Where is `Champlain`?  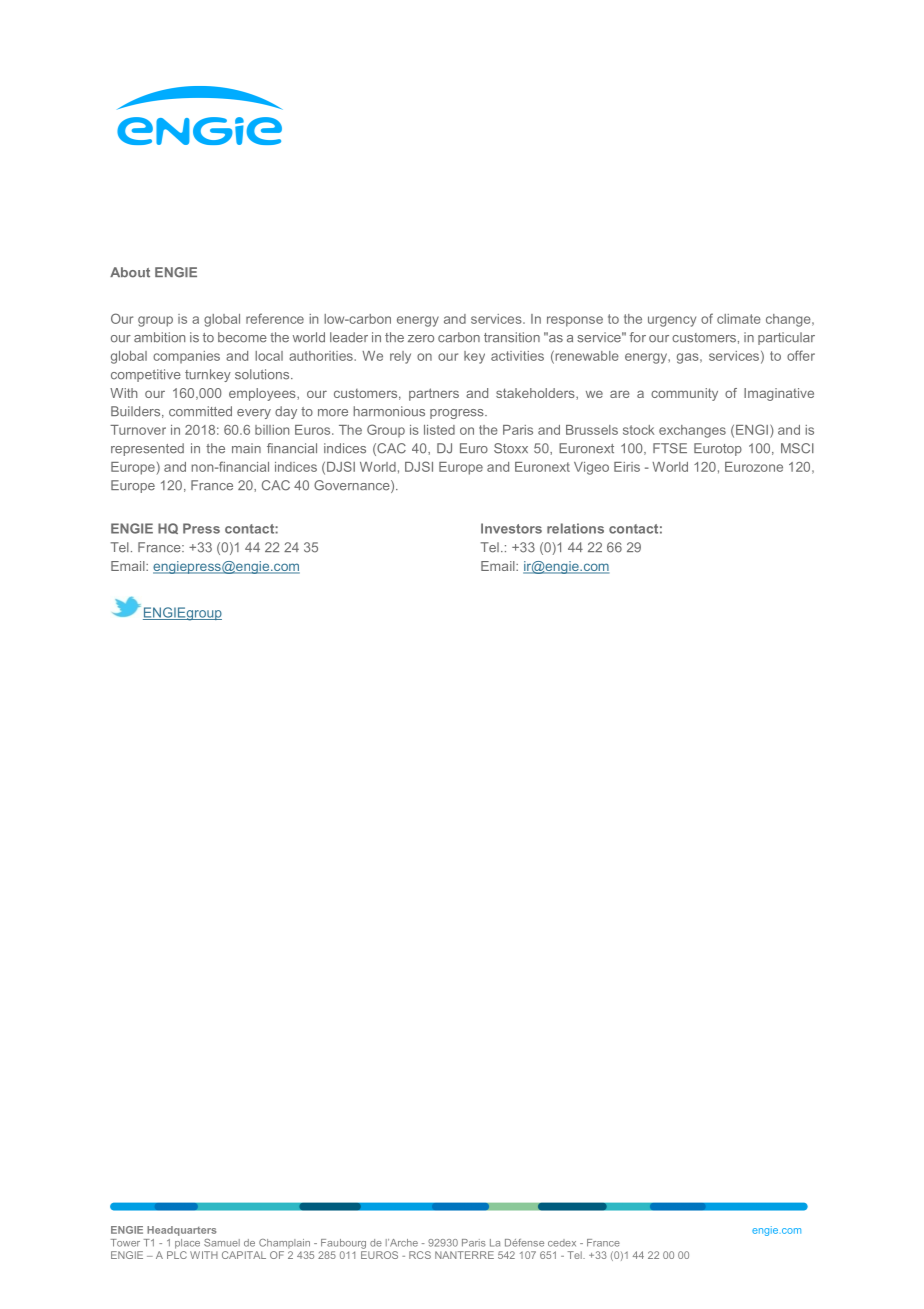 Champlain is located at coordinates (284, 1243).
